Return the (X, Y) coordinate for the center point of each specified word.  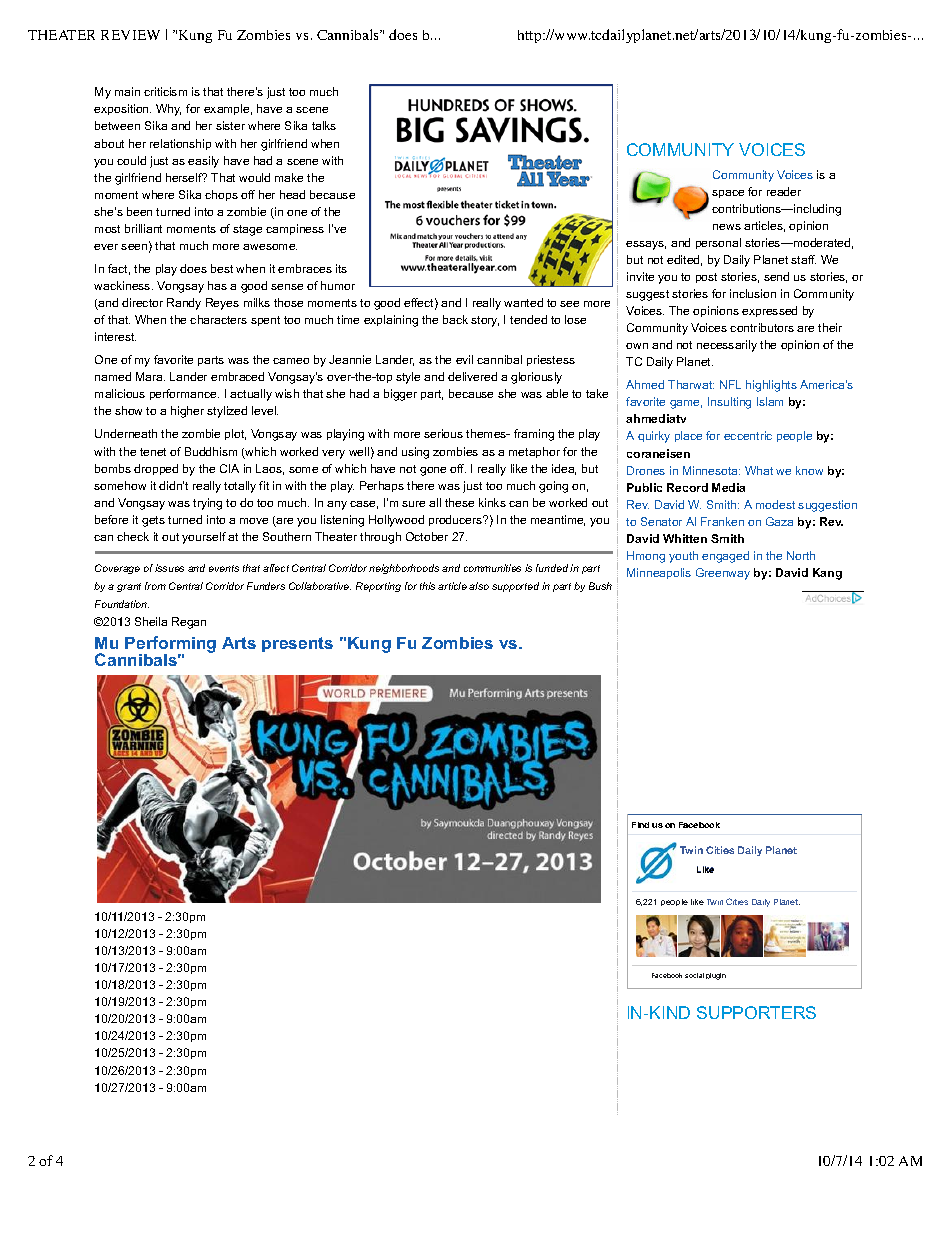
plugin (716, 976)
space (728, 194)
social (694, 975)
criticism (165, 91)
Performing (170, 646)
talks (324, 125)
